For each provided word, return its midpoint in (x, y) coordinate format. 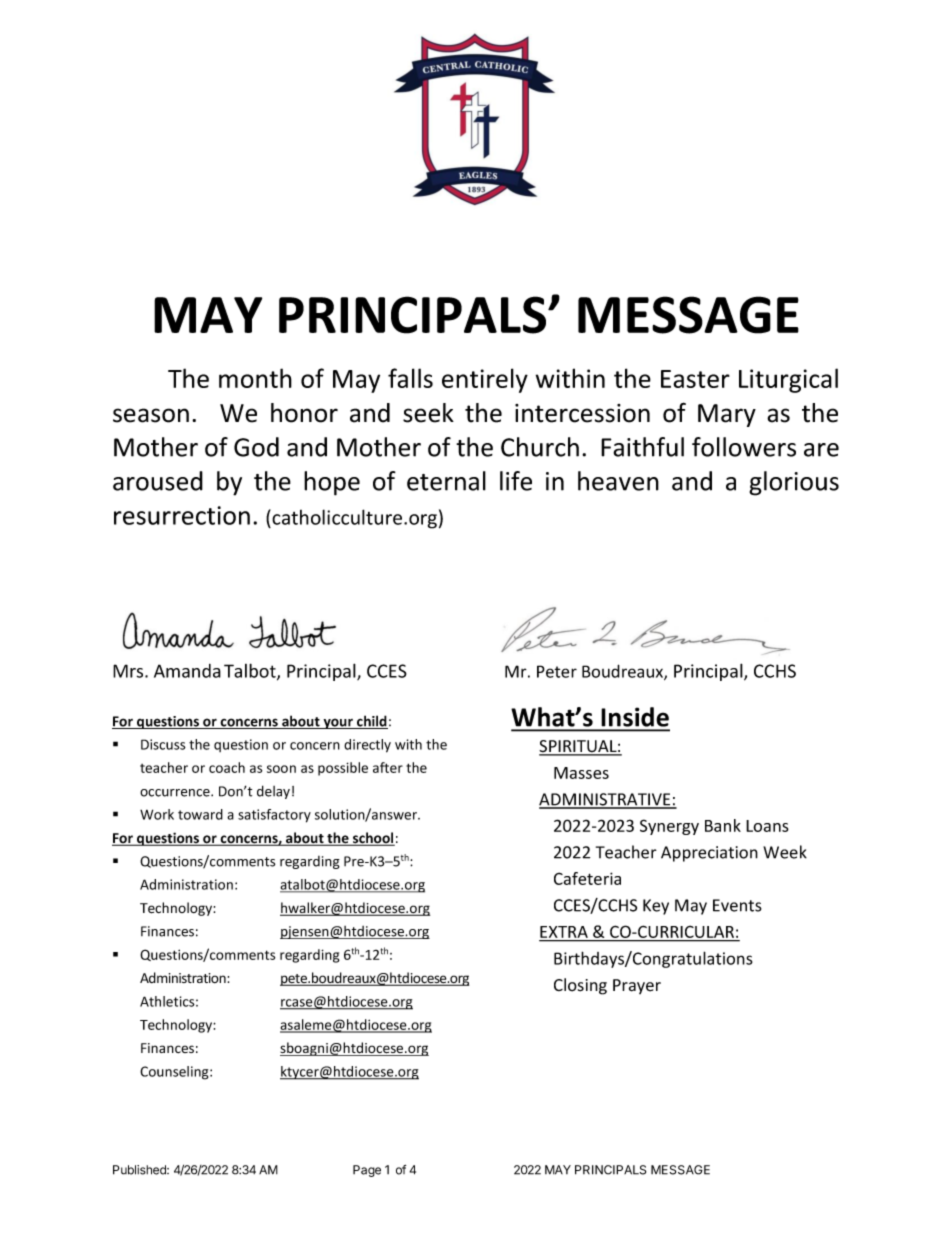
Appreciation (709, 854)
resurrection (182, 515)
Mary (727, 415)
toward (200, 814)
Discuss (163, 744)
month (255, 378)
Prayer (637, 986)
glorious (794, 483)
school (373, 839)
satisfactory (274, 816)
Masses (581, 773)
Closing (580, 986)
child (371, 722)
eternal (446, 481)
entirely (485, 380)
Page (367, 1171)
